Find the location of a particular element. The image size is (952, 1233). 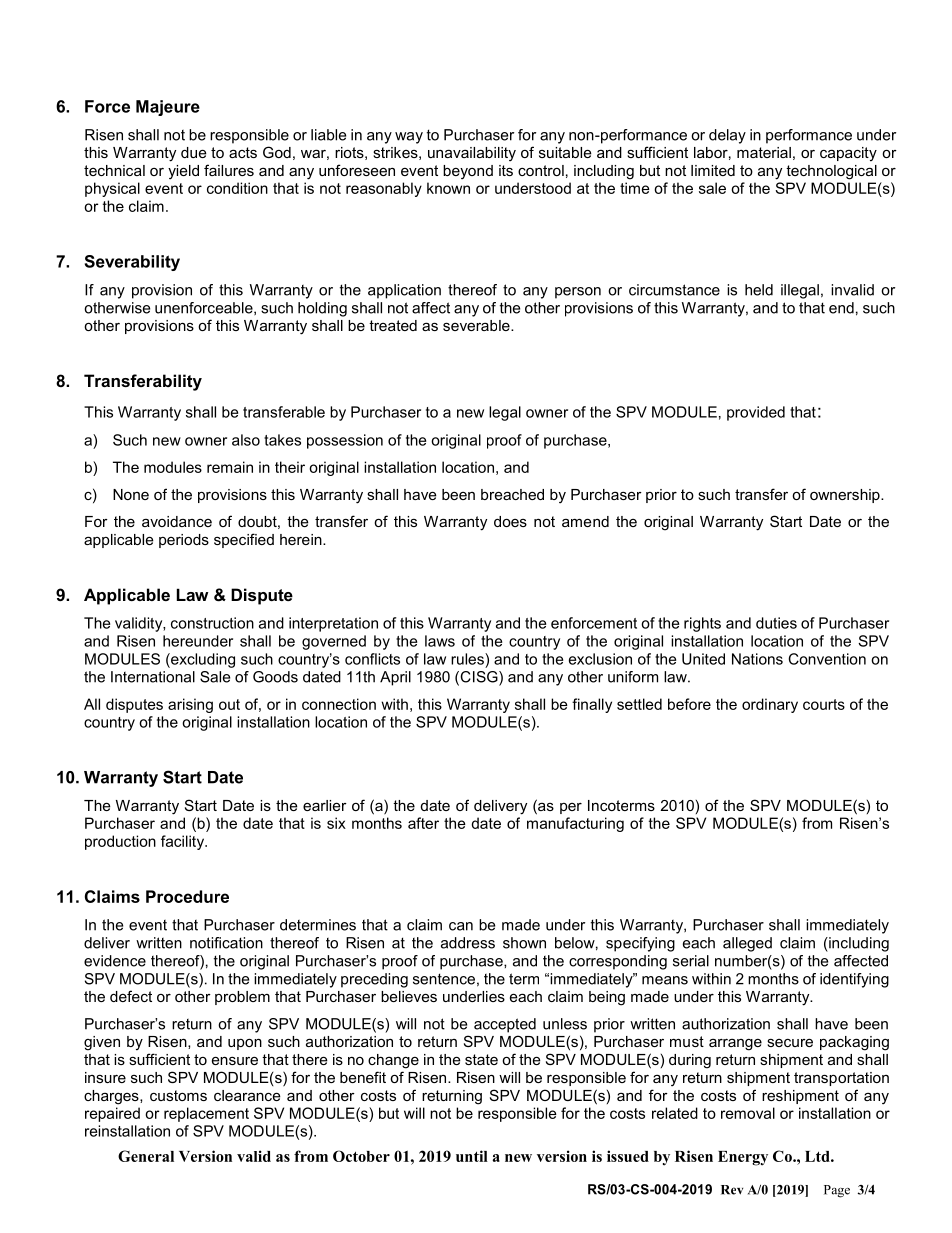

excluding is located at coordinates (202, 660).
